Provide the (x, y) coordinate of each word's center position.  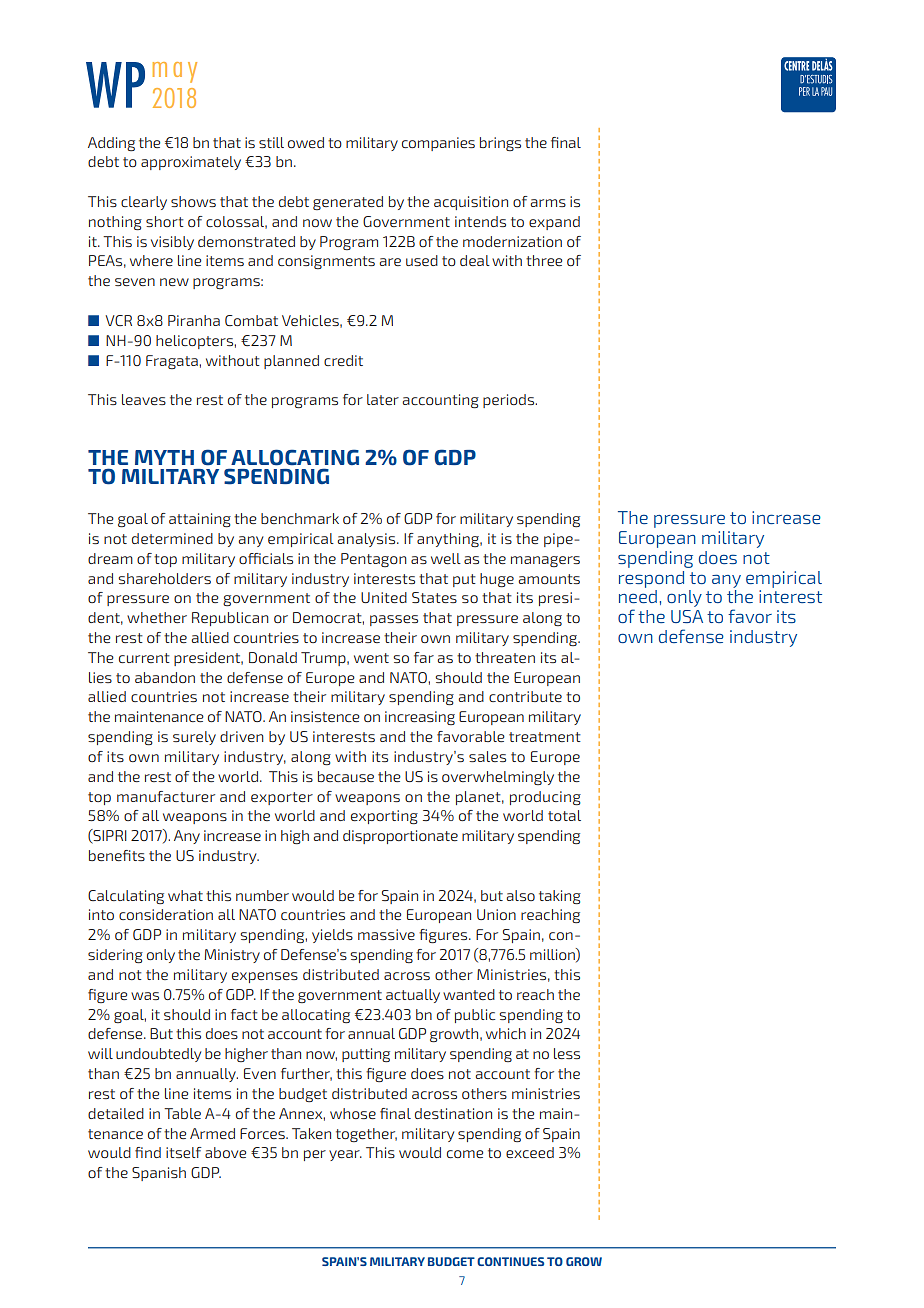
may (175, 72)
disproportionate (400, 837)
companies (438, 144)
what (185, 895)
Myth (164, 457)
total (564, 815)
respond (651, 579)
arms (548, 203)
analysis (368, 540)
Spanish (159, 1174)
